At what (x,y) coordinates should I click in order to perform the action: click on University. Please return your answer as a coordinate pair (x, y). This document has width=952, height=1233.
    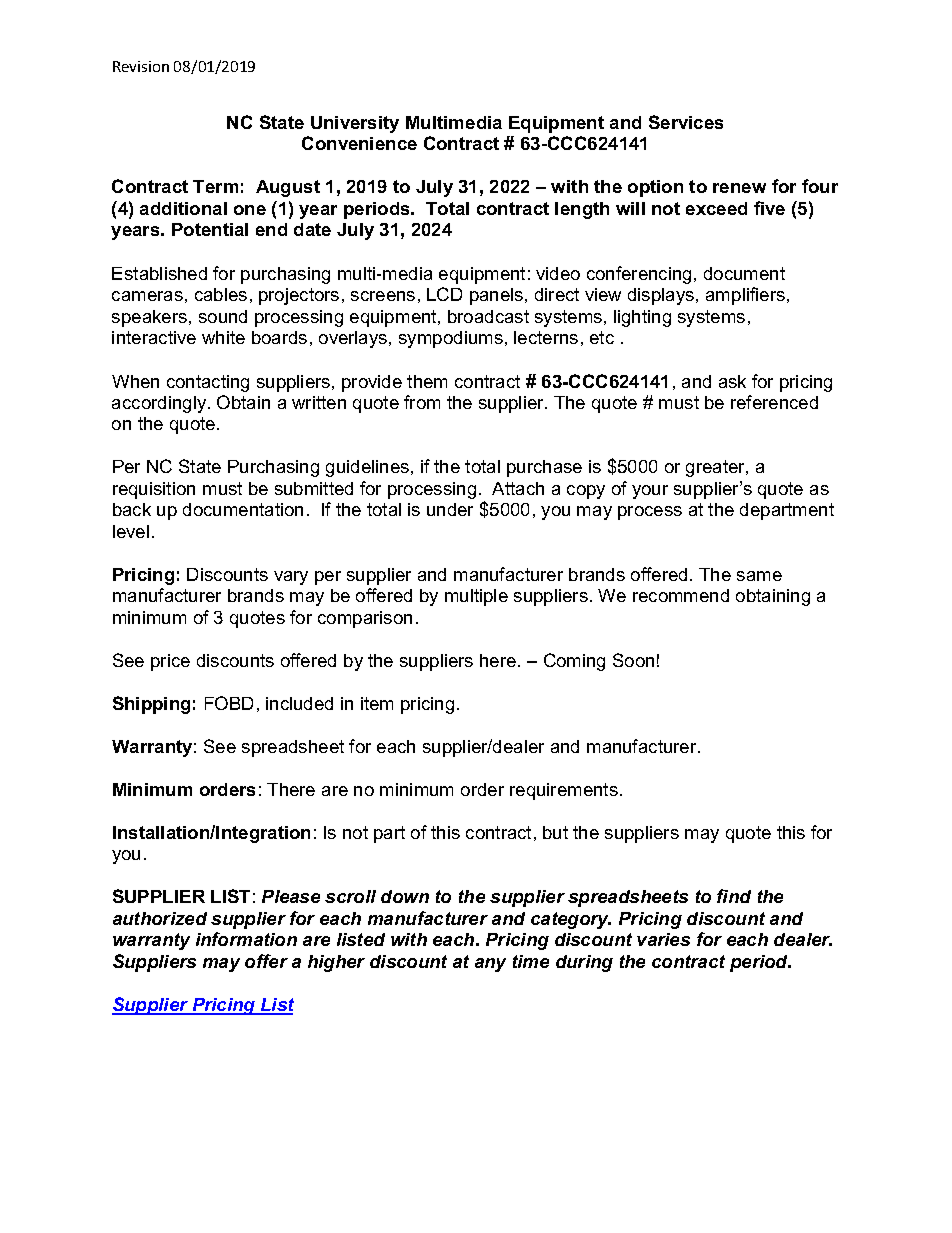
    Looking at the image, I should click on (355, 124).
